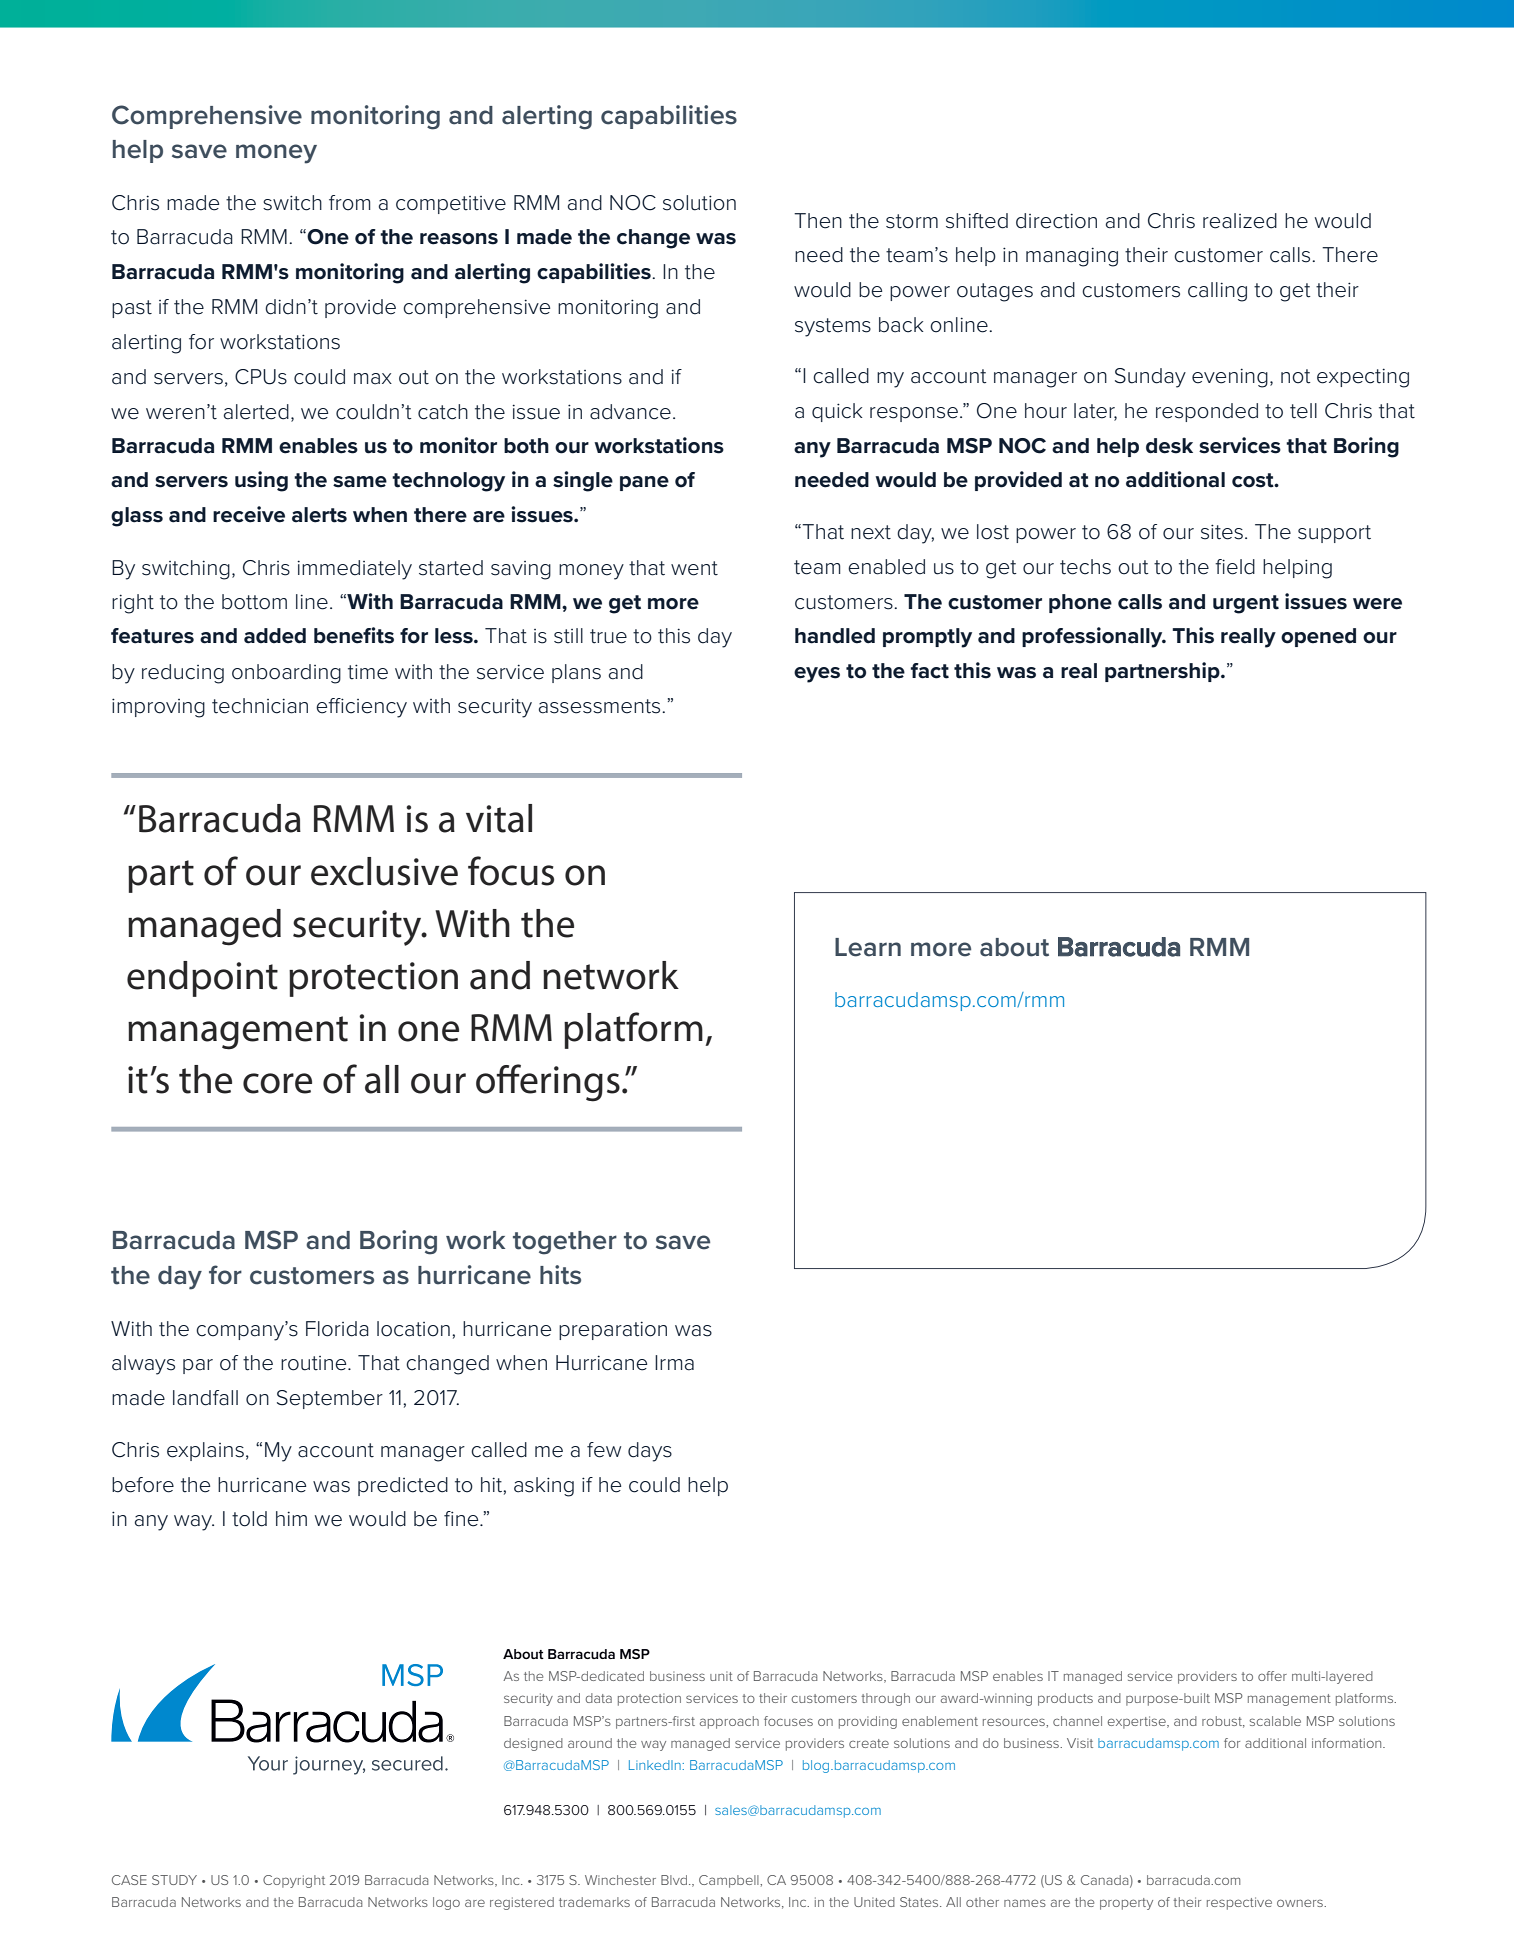 This screenshot has width=1514, height=1959. What do you see at coordinates (1217, 292) in the screenshot?
I see `calling` at bounding box center [1217, 292].
